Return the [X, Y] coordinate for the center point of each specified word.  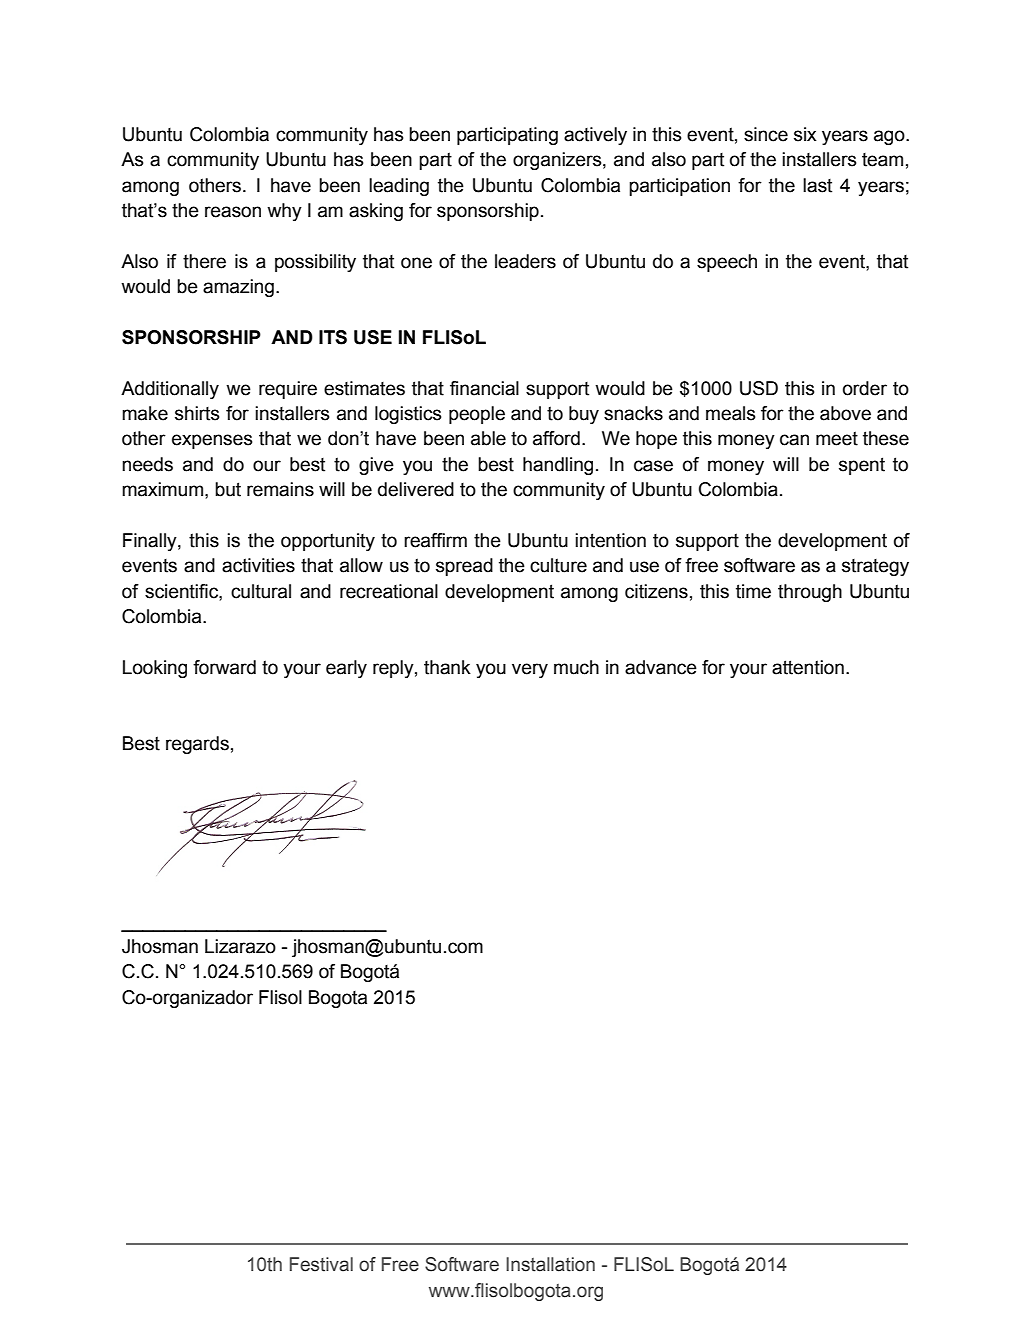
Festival [321, 1264]
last [817, 185]
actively [595, 136]
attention [808, 667]
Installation [550, 1264]
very [530, 670]
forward [224, 667]
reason [233, 212]
